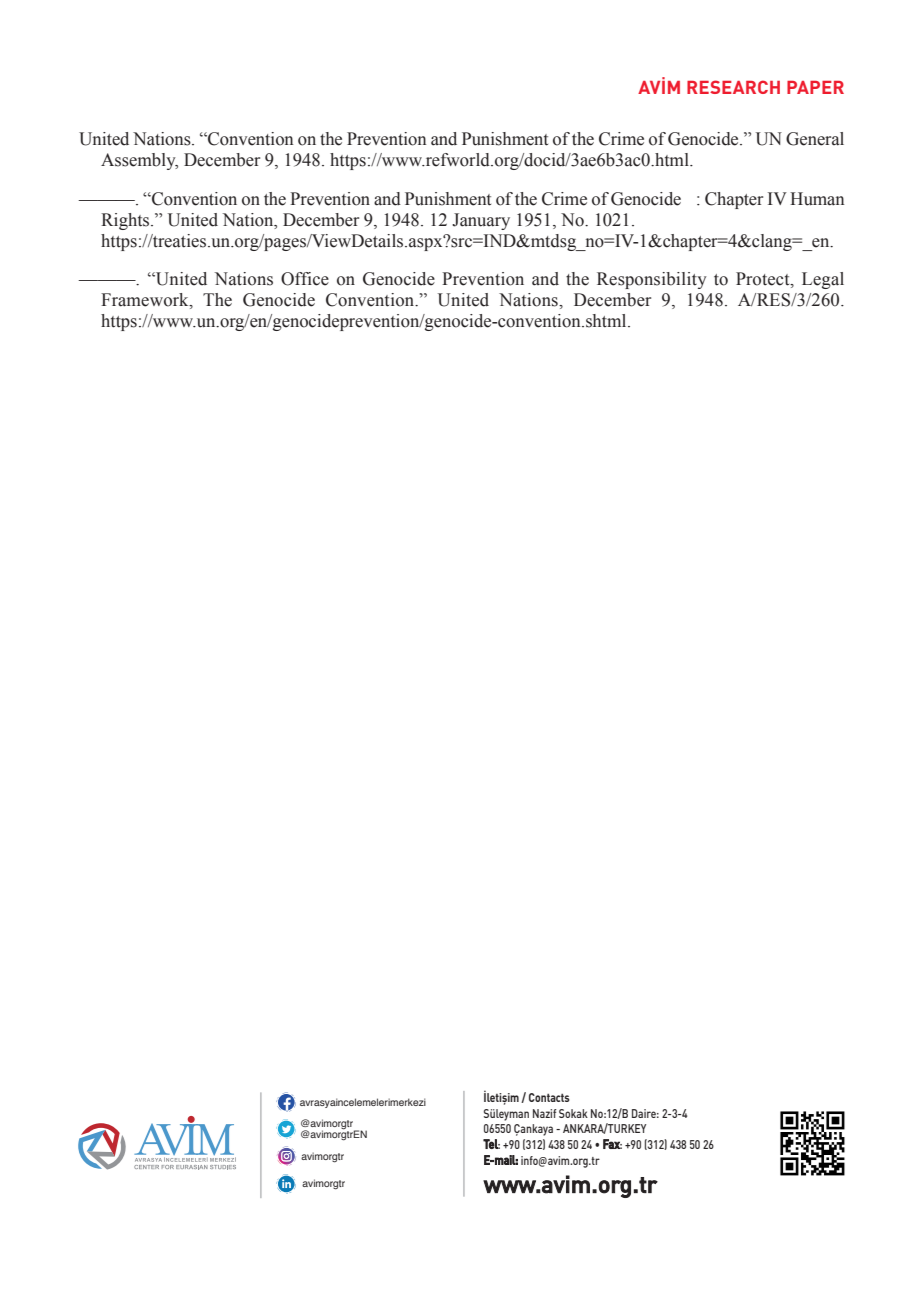 The width and height of the screenshot is (924, 1308). I want to click on General, so click(815, 139).
